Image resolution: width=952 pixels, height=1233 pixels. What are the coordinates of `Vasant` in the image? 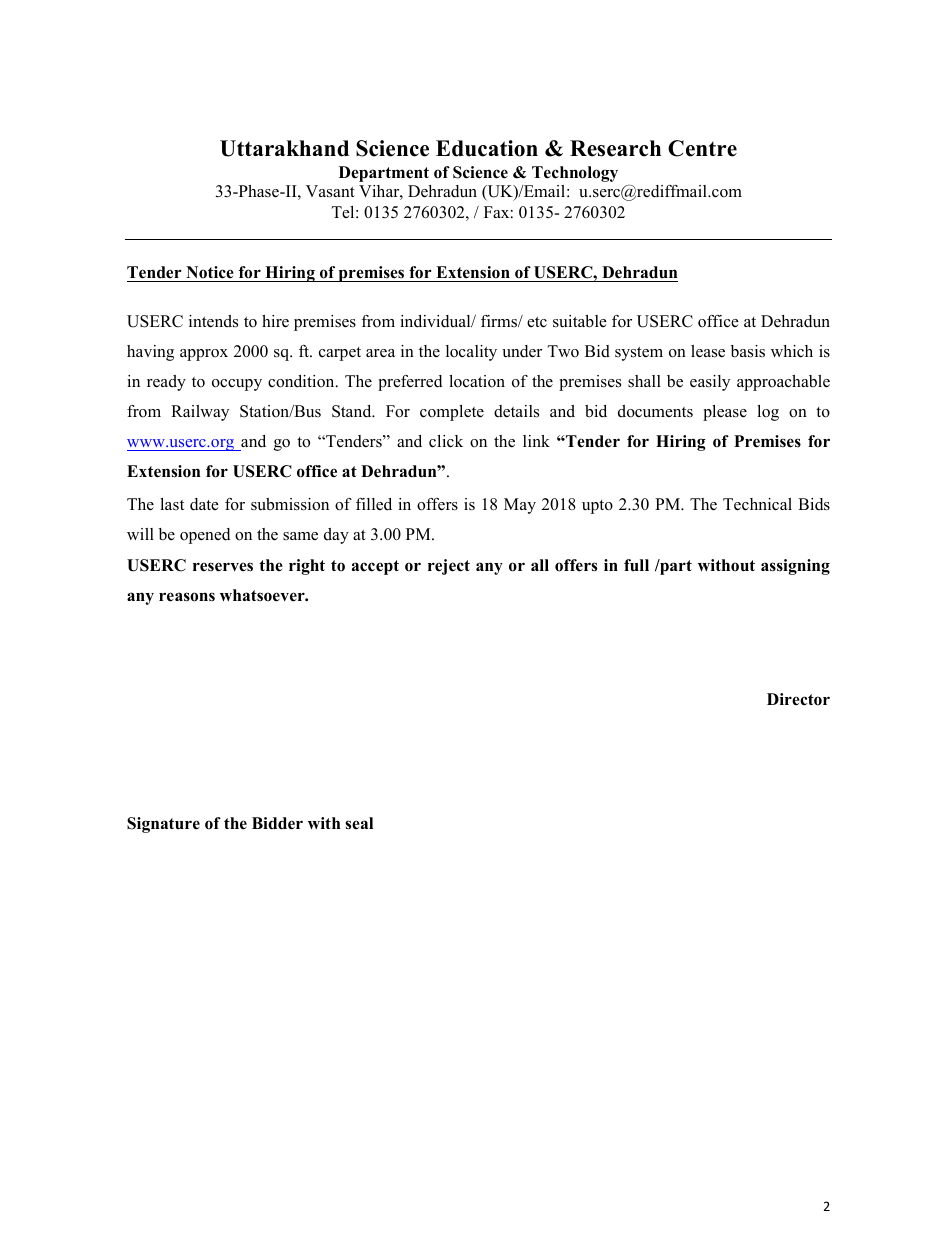 It's located at (330, 191).
